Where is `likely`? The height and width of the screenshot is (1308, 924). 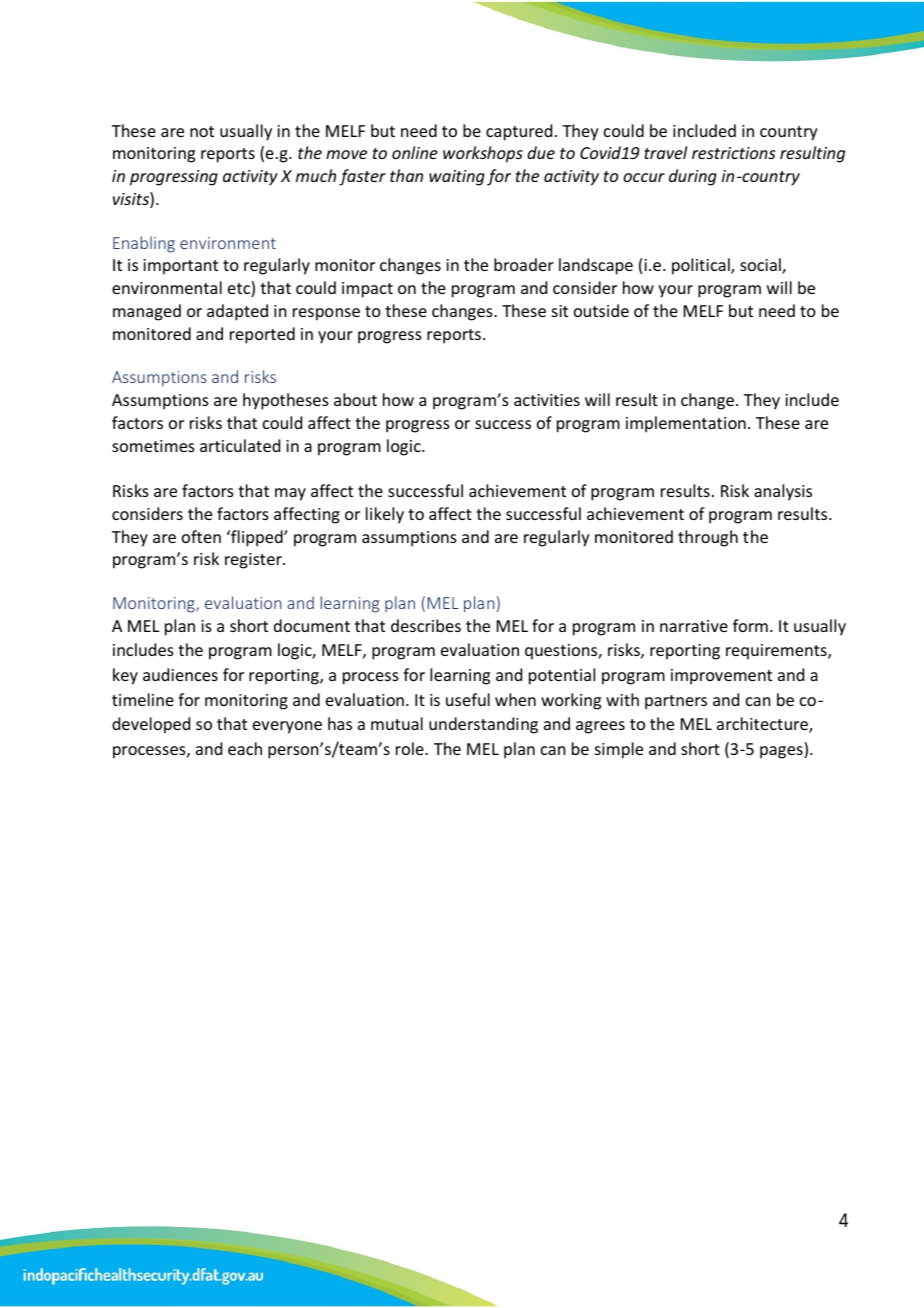 likely is located at coordinates (385, 515).
